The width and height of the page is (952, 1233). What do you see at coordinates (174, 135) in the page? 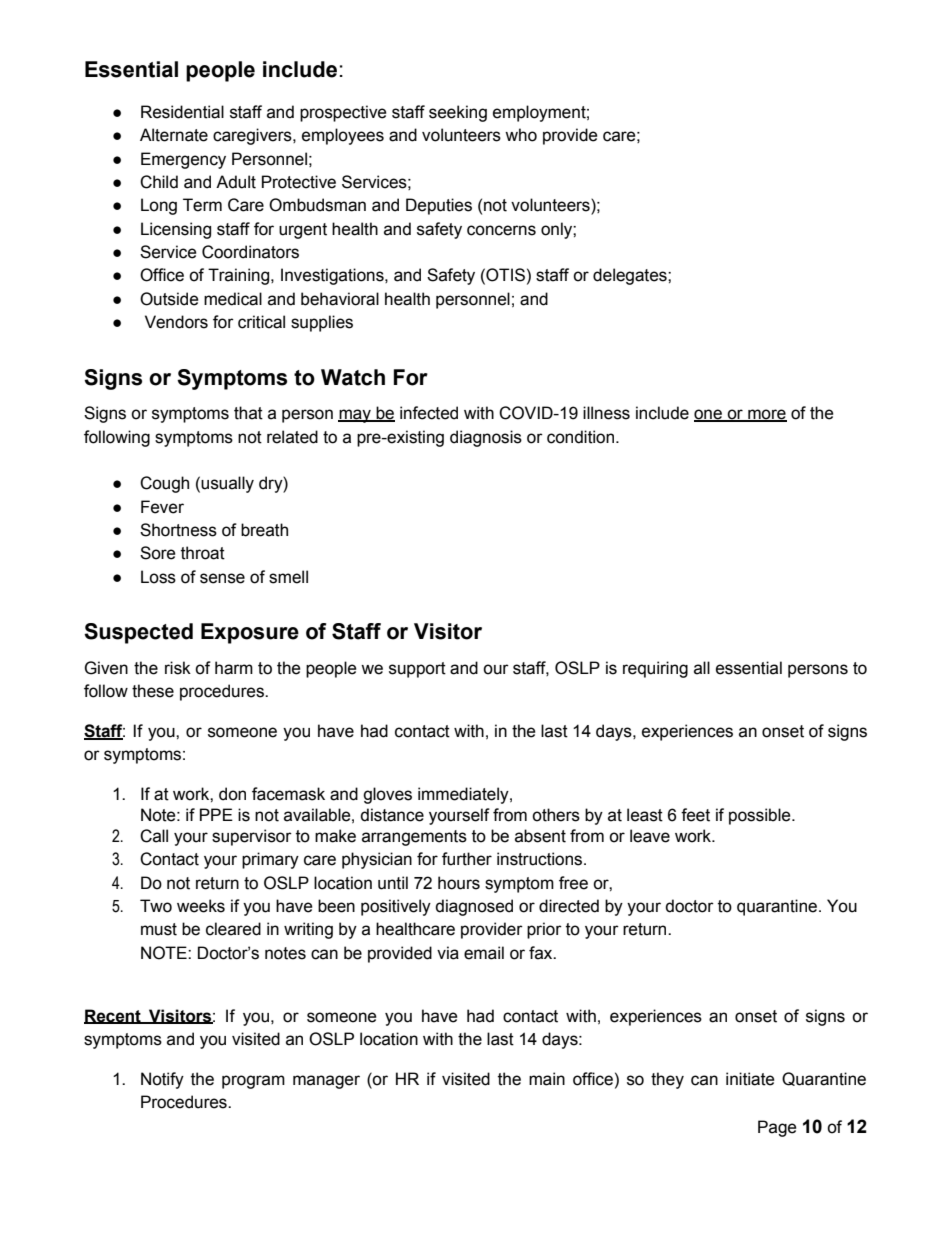
I see `Alternate` at bounding box center [174, 135].
